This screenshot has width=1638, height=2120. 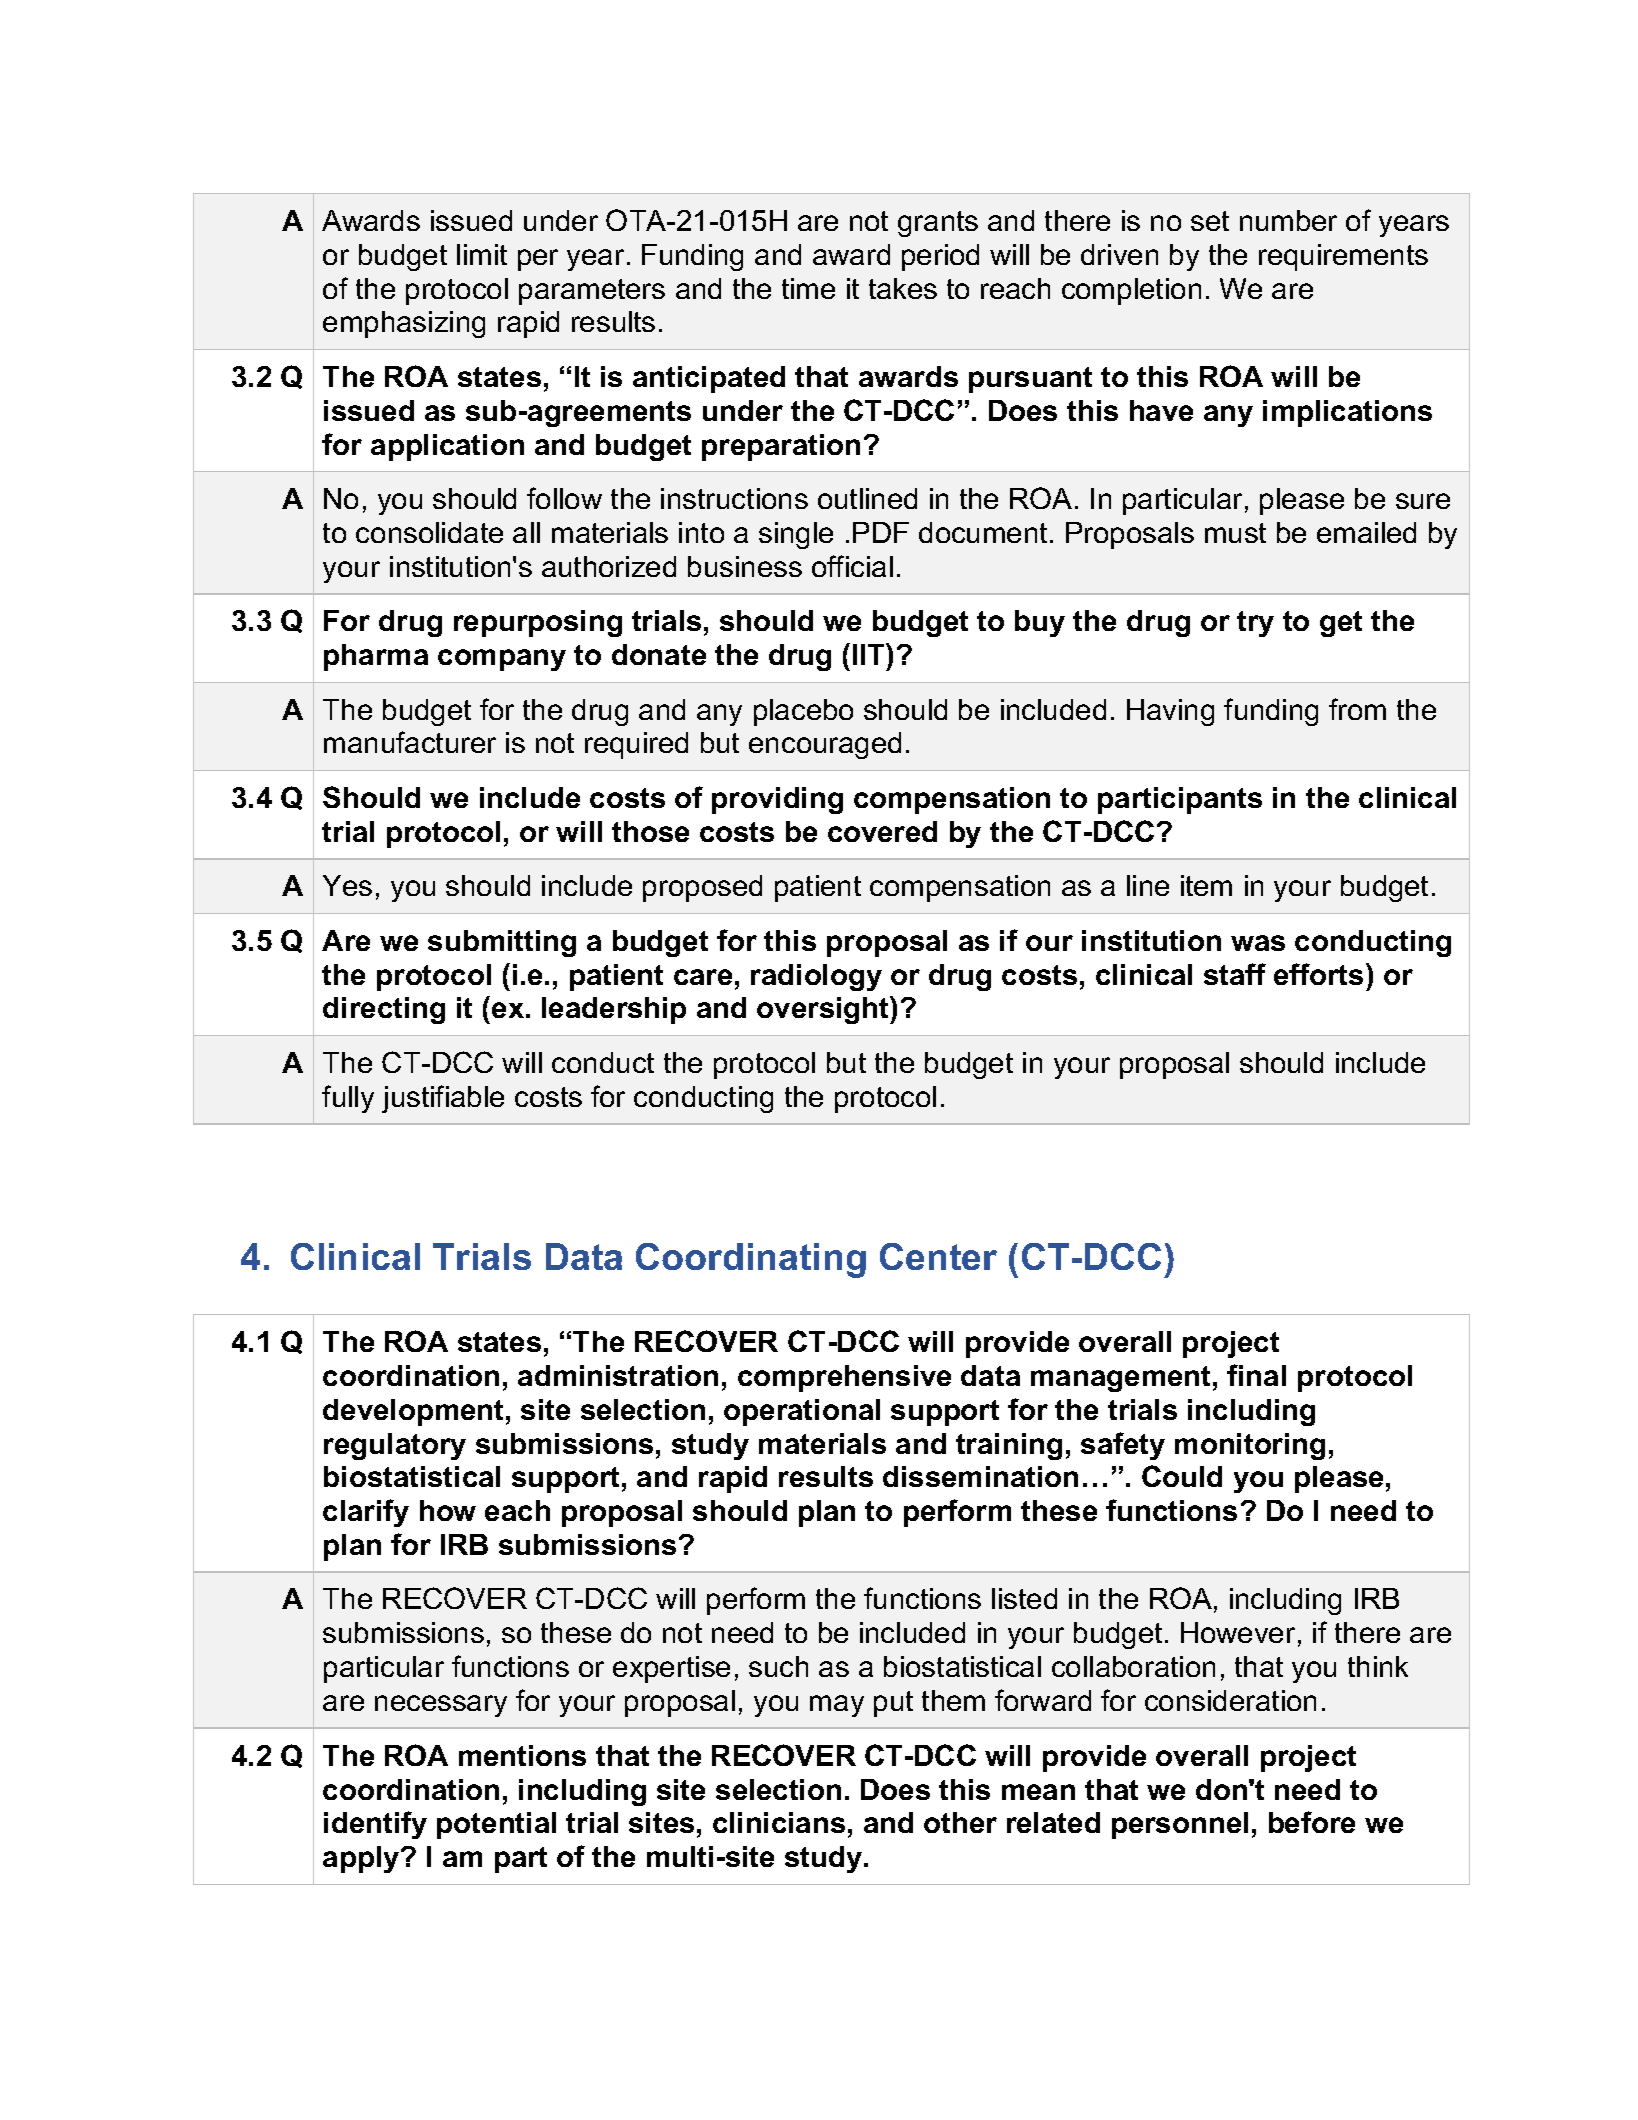 I want to click on final, so click(x=1256, y=1375).
